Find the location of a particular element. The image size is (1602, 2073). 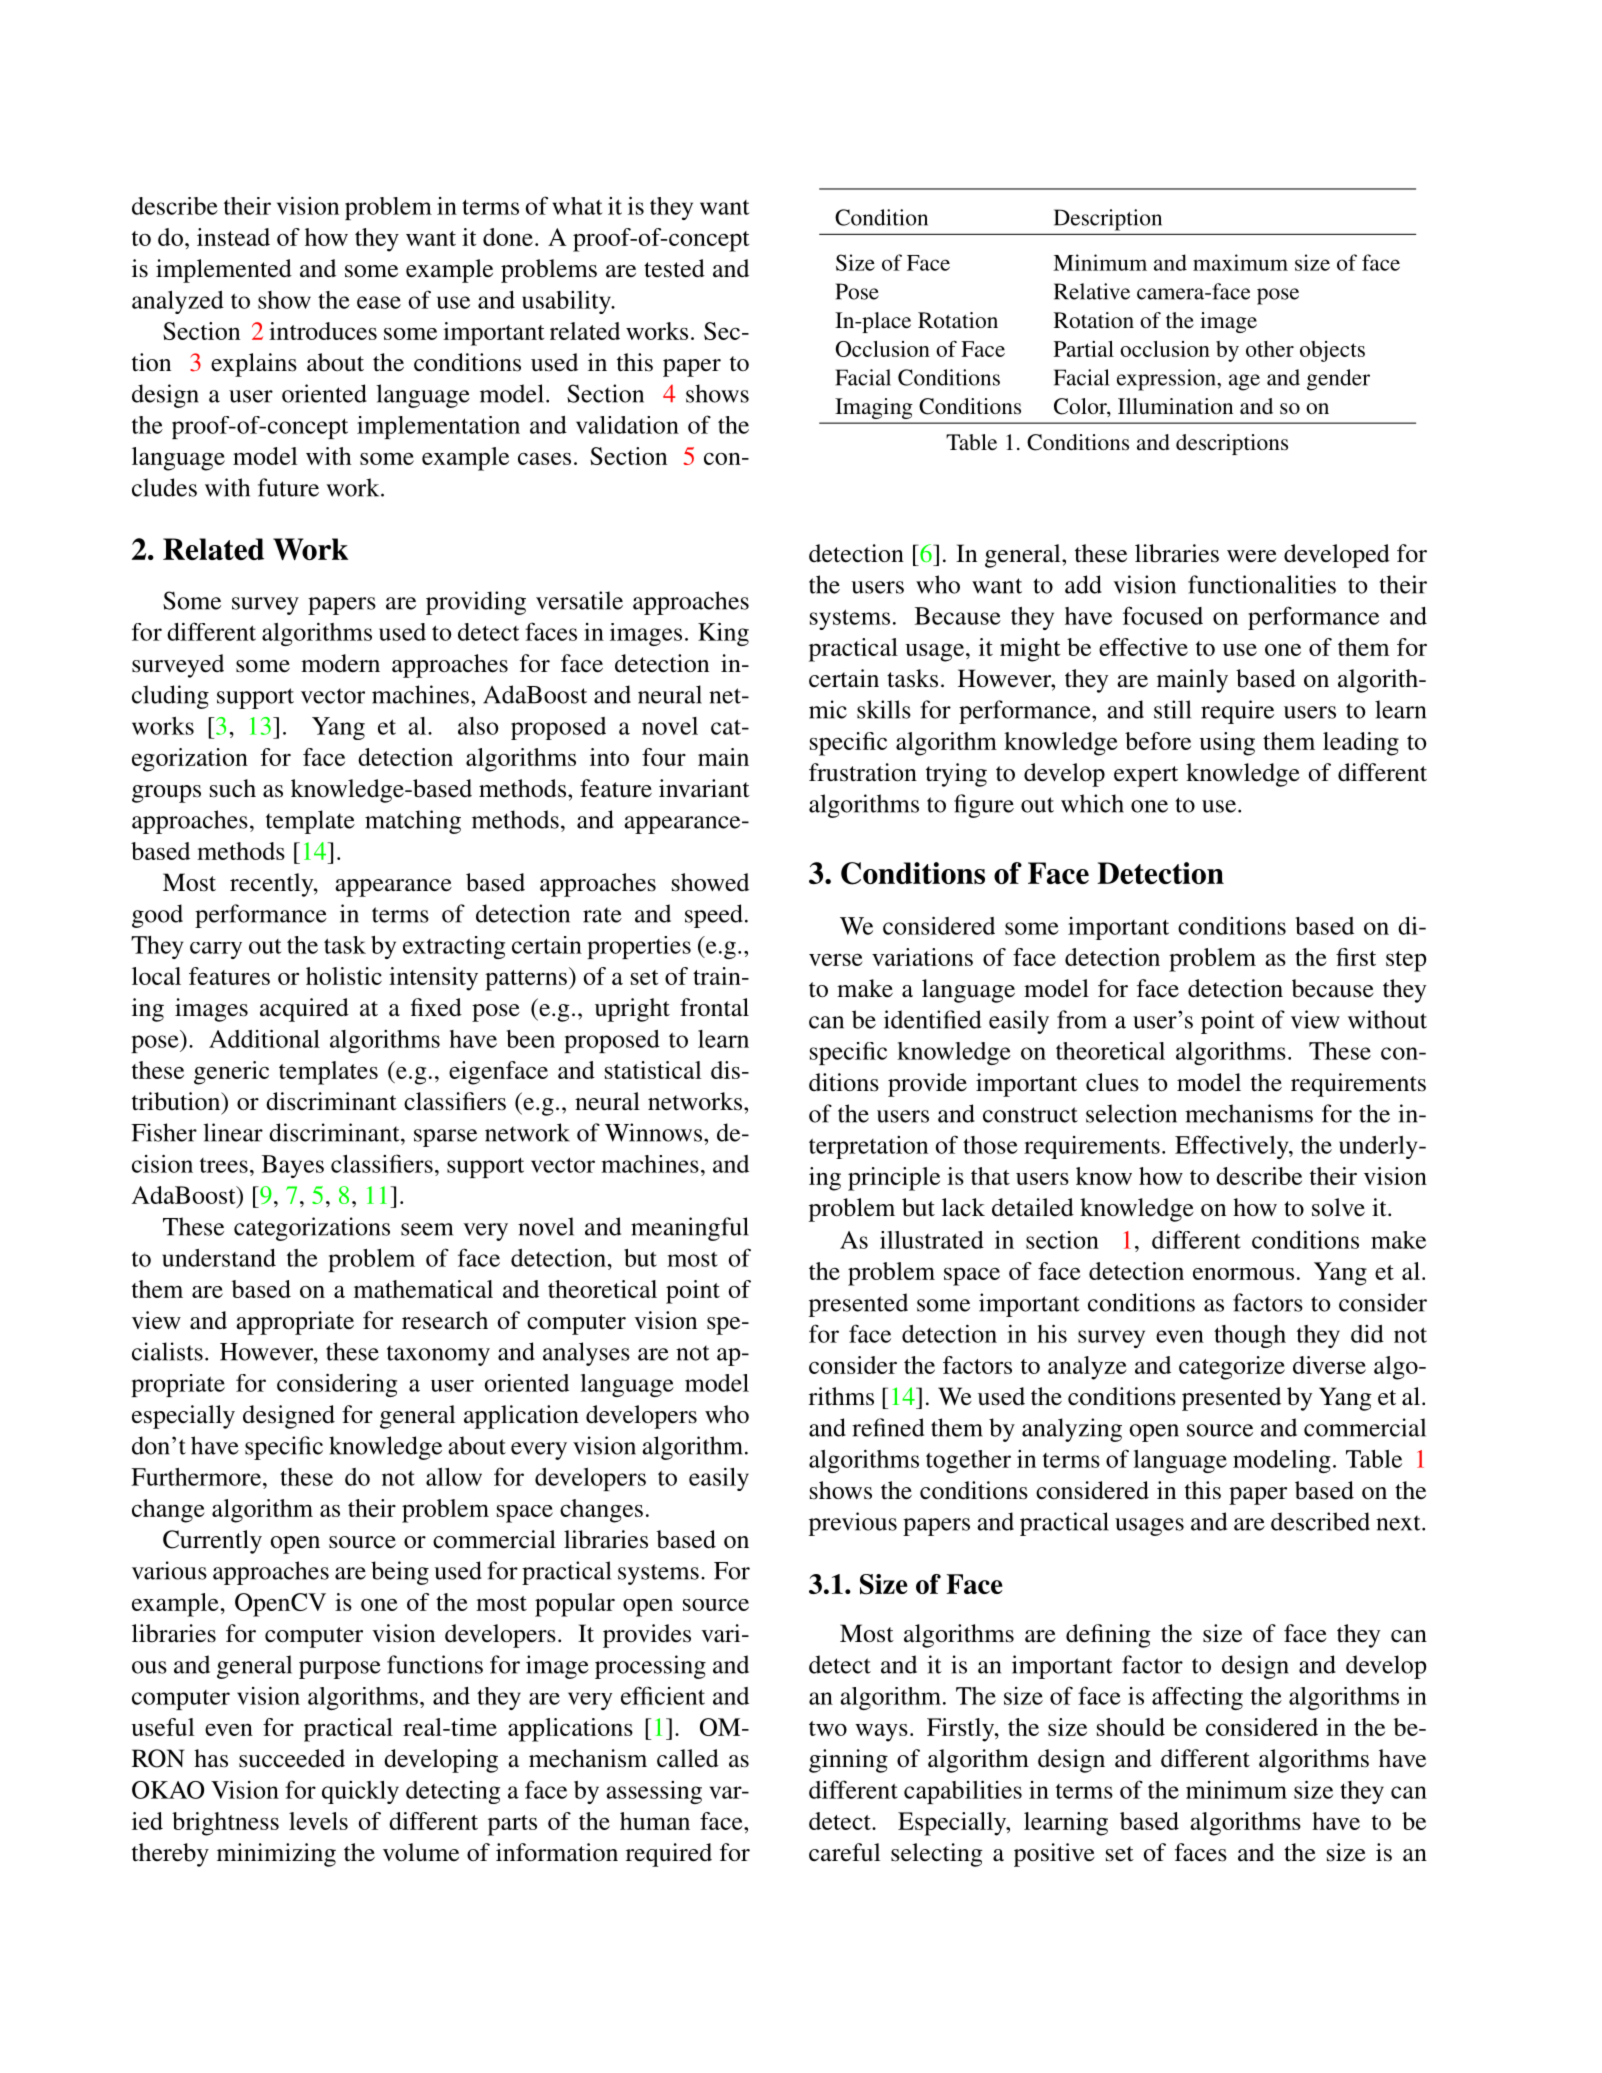

instead is located at coordinates (233, 237).
